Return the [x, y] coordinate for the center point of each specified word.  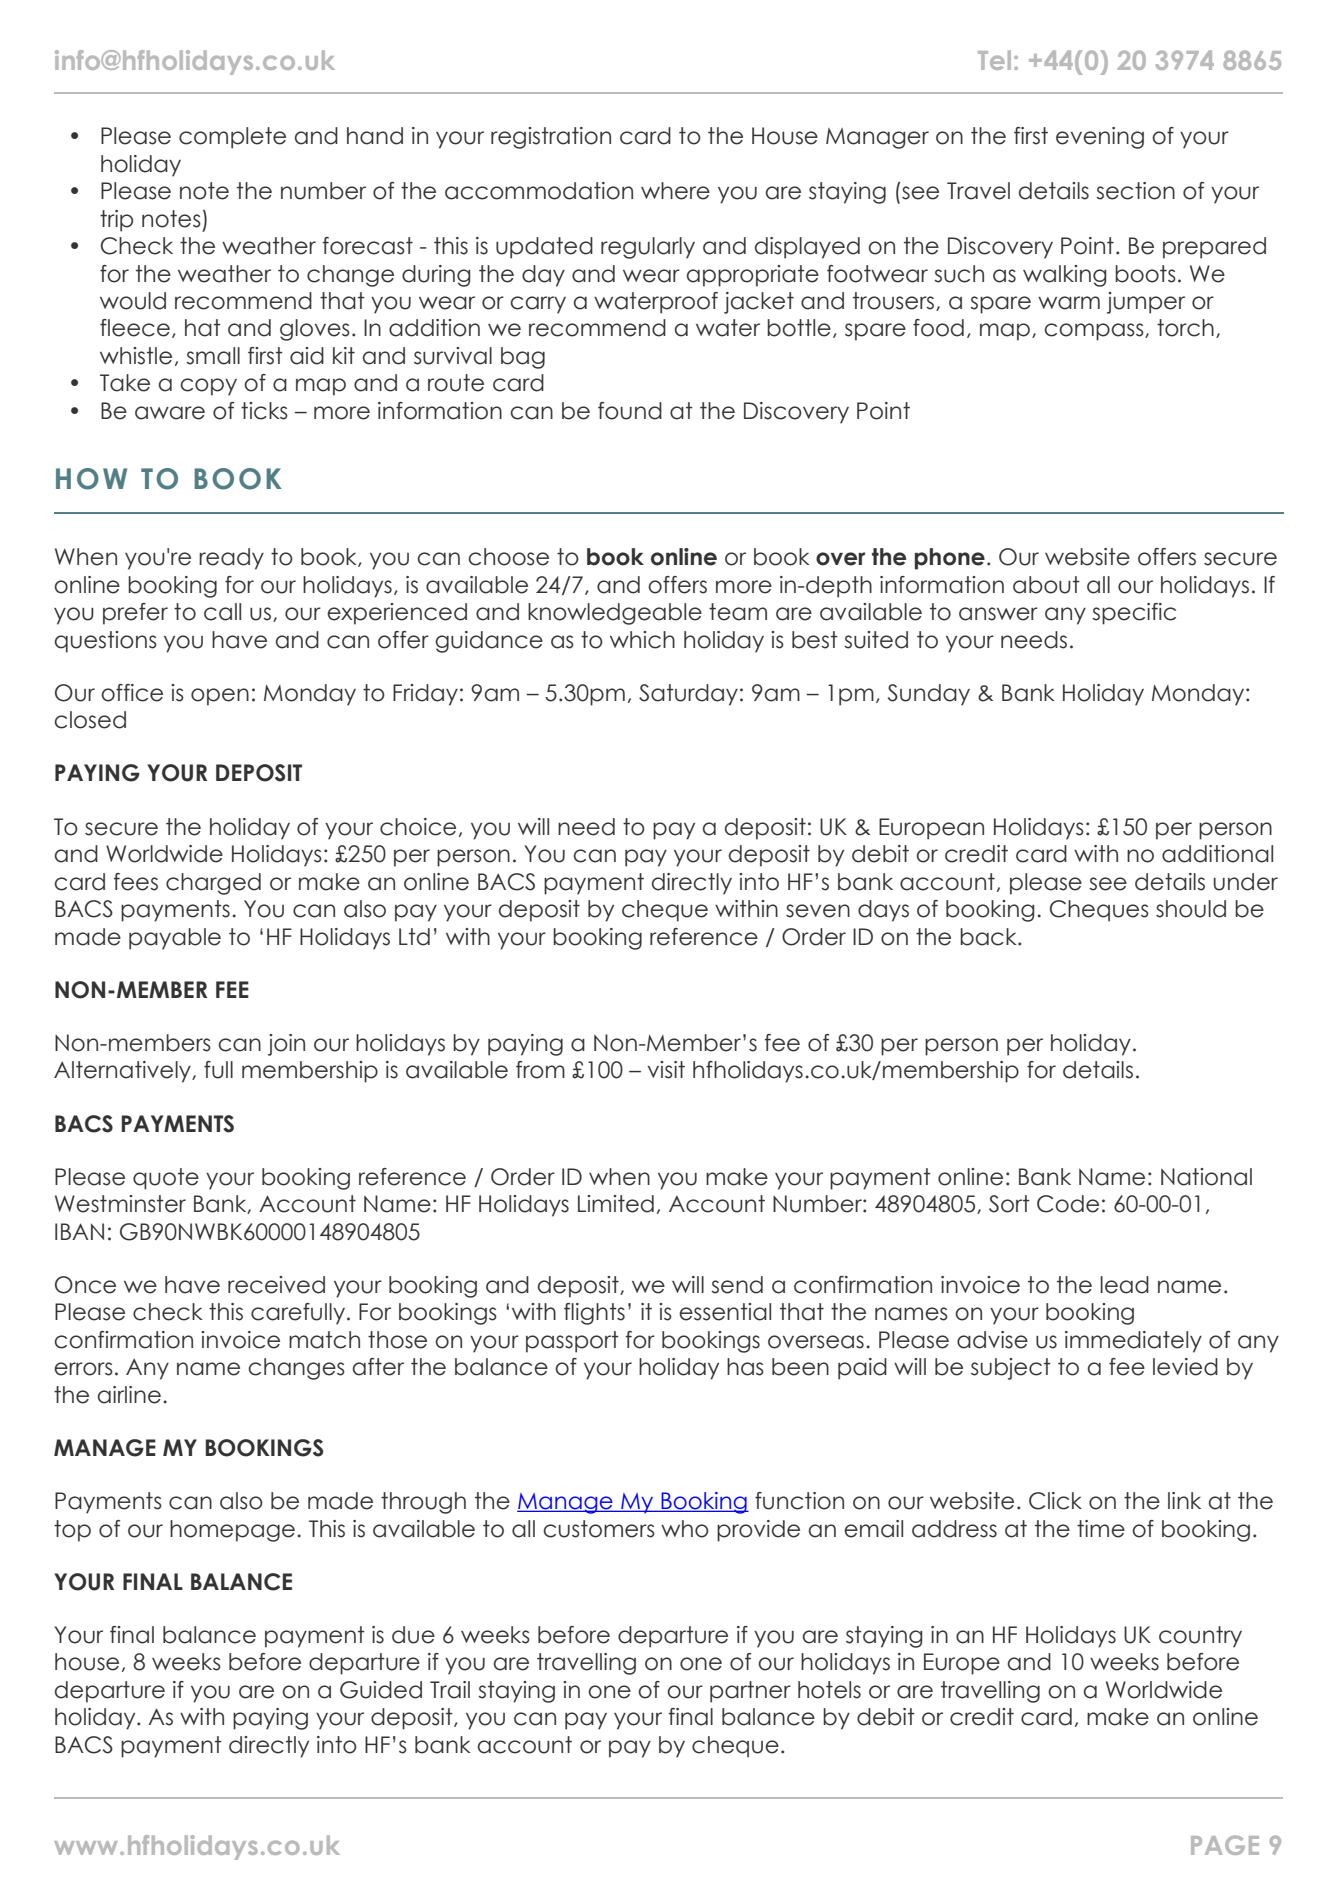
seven [818, 911]
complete [232, 138]
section [1135, 191]
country [1200, 1637]
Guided [381, 1690]
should [1191, 909]
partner [750, 1692]
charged [213, 884]
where [675, 191]
